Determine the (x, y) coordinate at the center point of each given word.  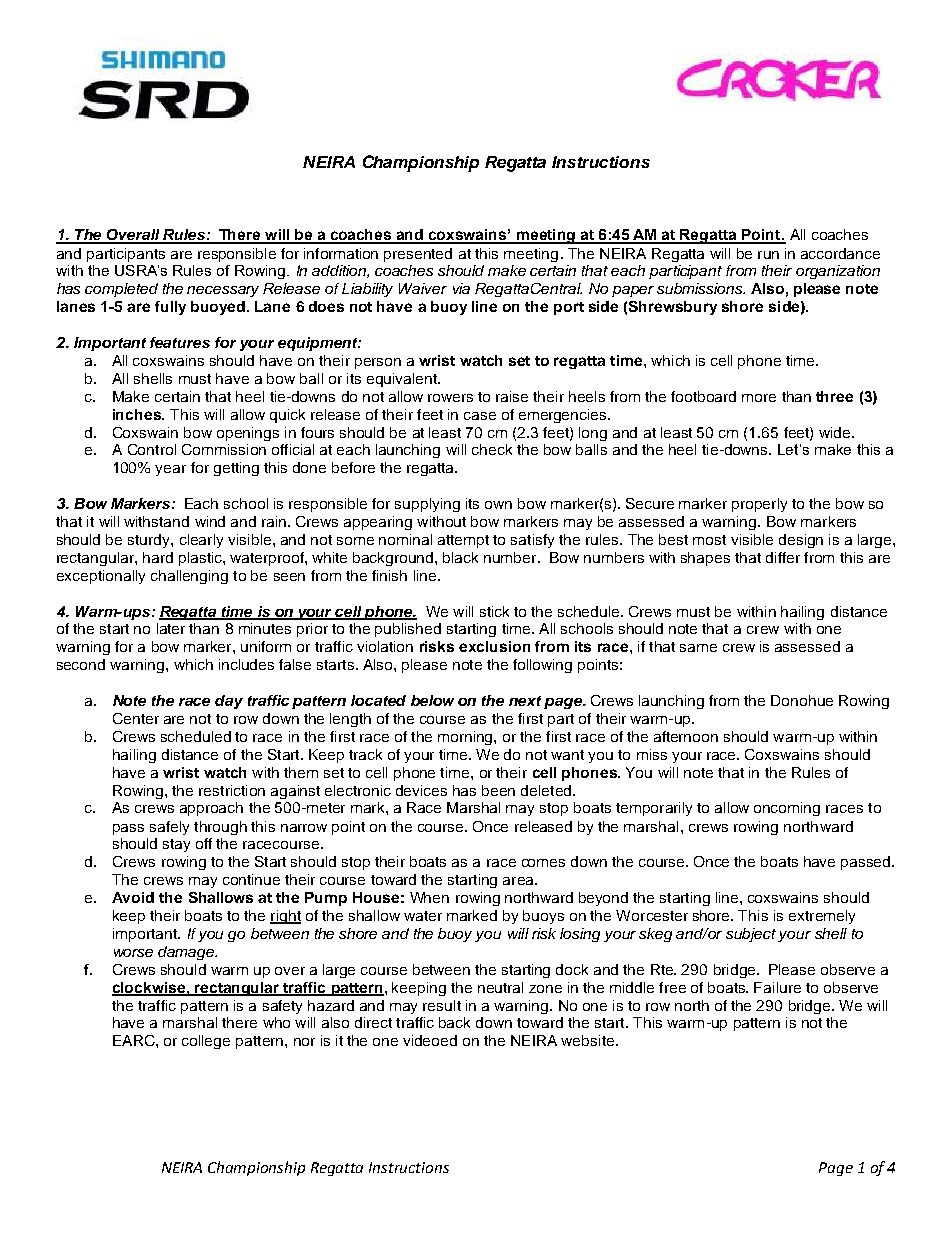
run (768, 255)
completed (121, 290)
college (206, 1042)
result (442, 1005)
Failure (777, 987)
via (461, 288)
